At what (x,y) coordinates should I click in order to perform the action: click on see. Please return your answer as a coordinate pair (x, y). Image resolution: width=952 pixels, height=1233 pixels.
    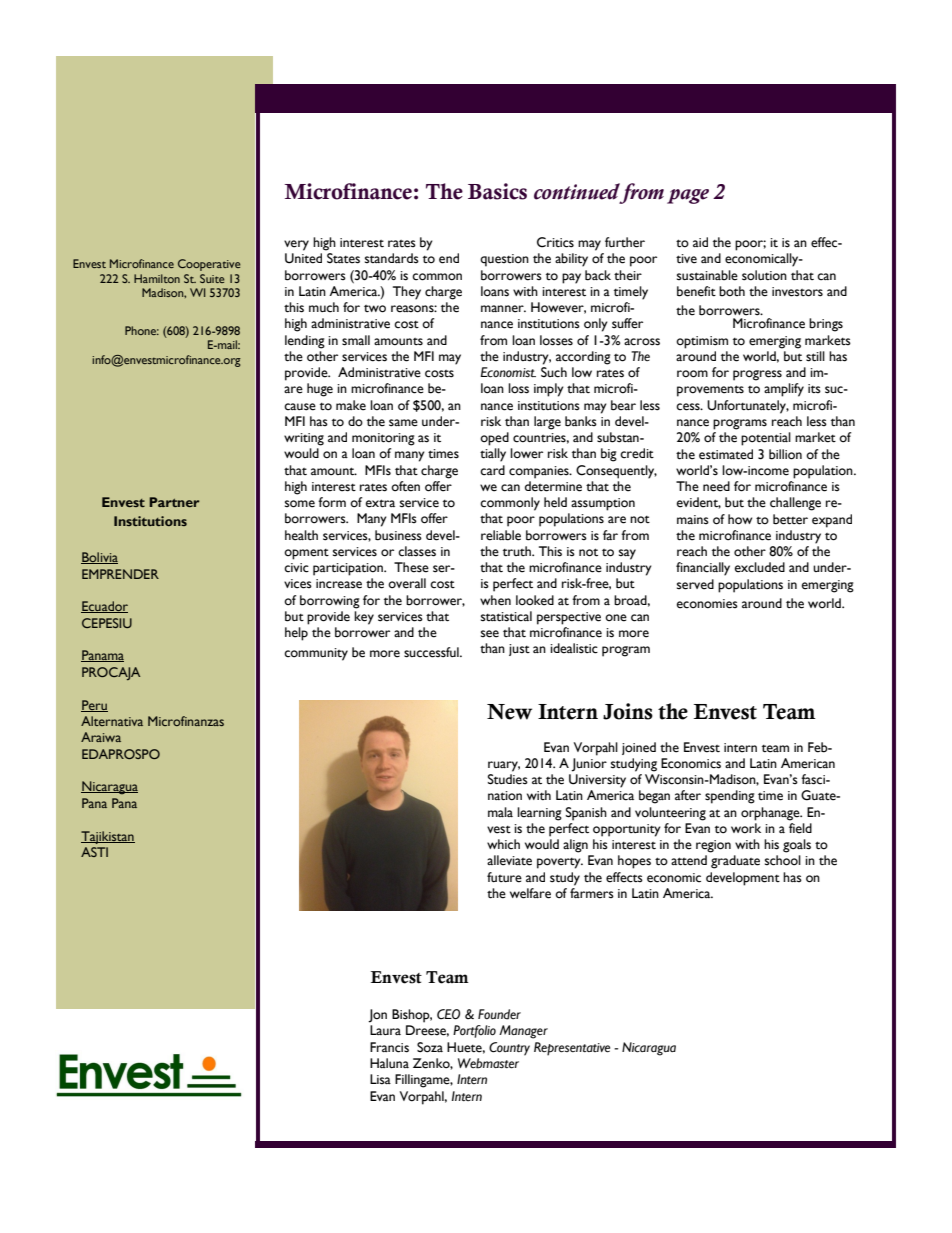
    Looking at the image, I should click on (490, 634).
